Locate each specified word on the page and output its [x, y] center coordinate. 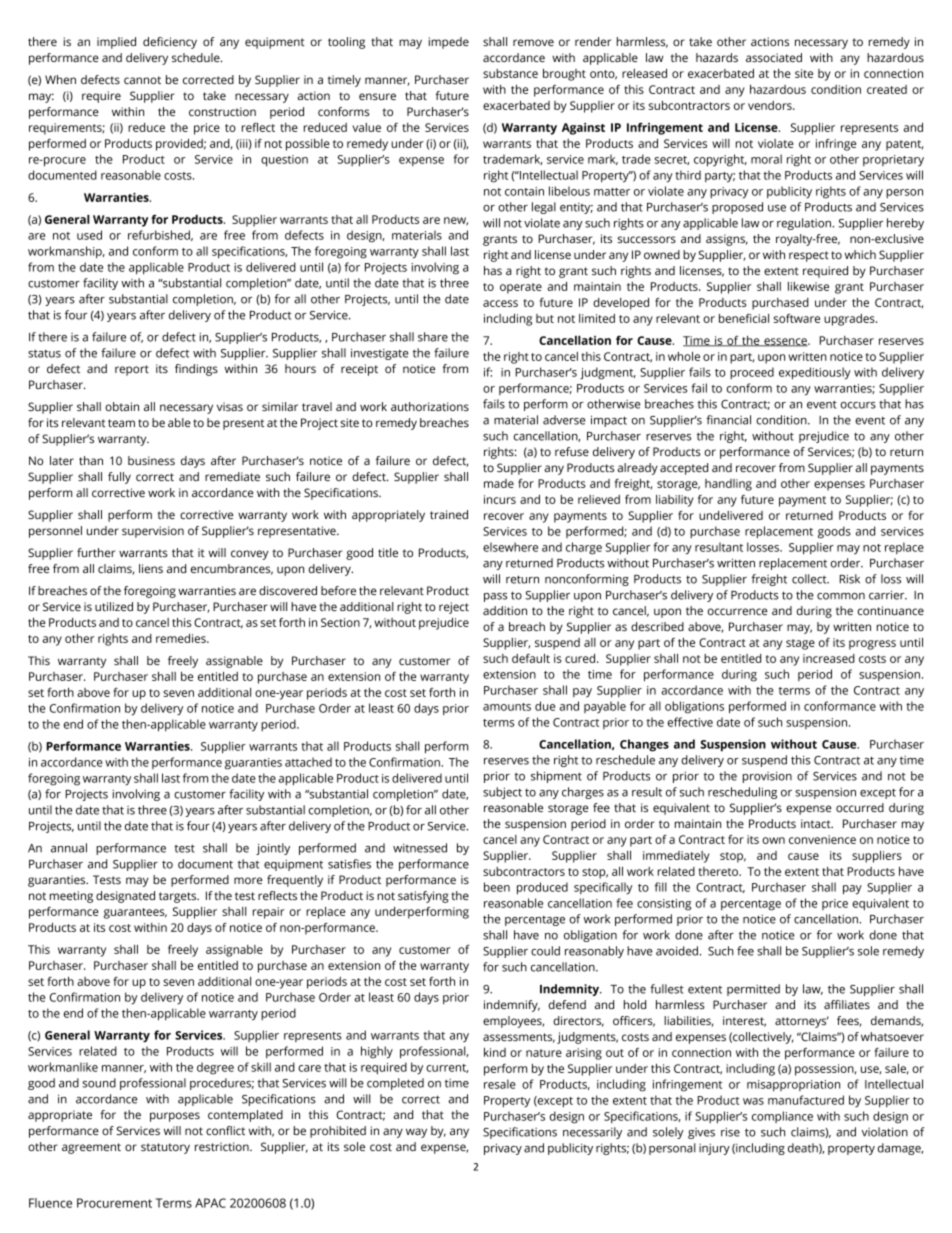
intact [817, 823]
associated [774, 57]
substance [510, 73]
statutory [165, 1148]
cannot [142, 80]
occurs [858, 405]
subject [502, 793]
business [151, 460]
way [416, 1133]
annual [69, 848]
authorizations [430, 406]
